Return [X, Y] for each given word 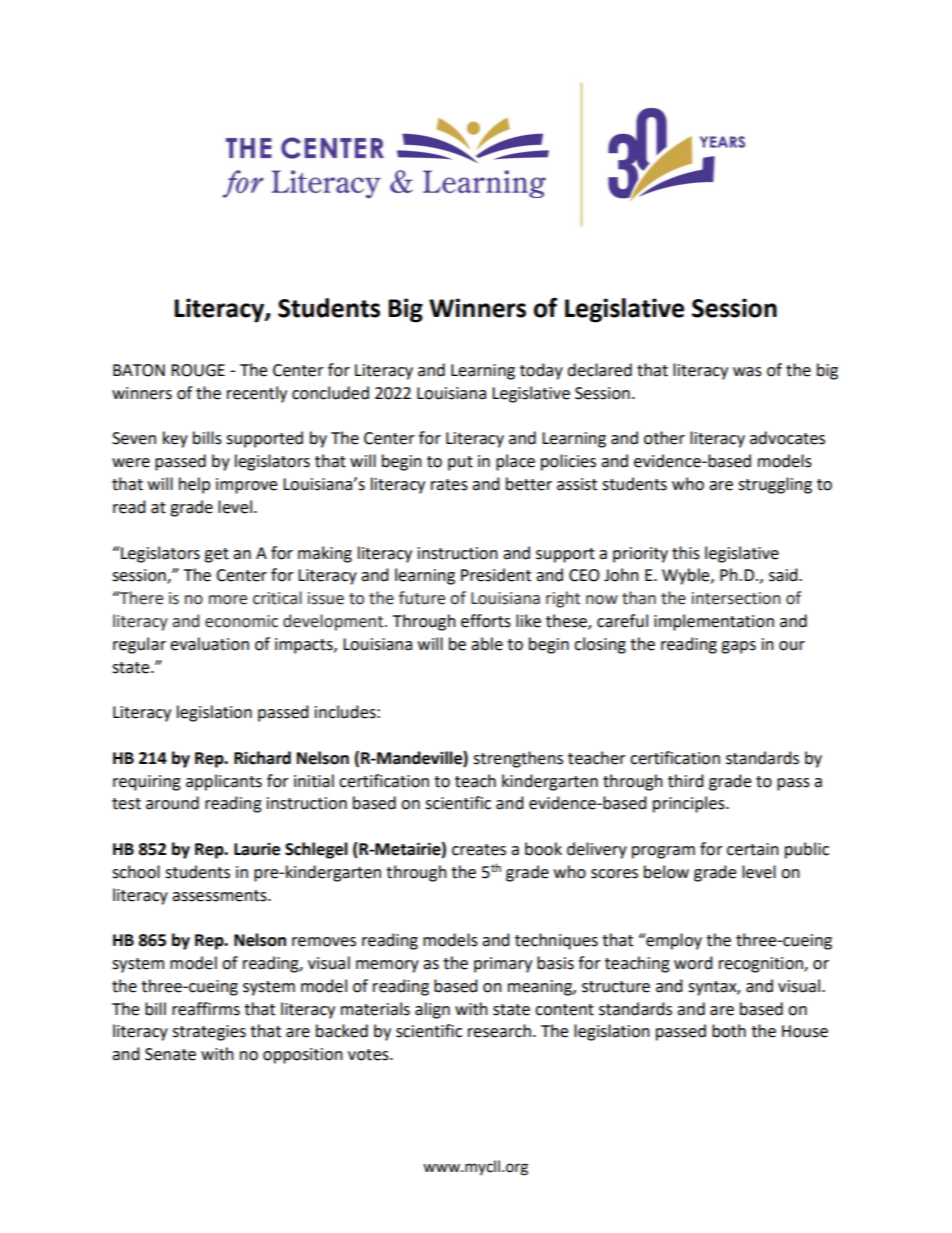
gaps [738, 647]
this [686, 553]
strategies [209, 1033]
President [496, 575]
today [541, 371]
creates [479, 850]
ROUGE [198, 370]
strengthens [518, 759]
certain [753, 849]
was [747, 372]
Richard [262, 758]
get [216, 555]
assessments [220, 896]
